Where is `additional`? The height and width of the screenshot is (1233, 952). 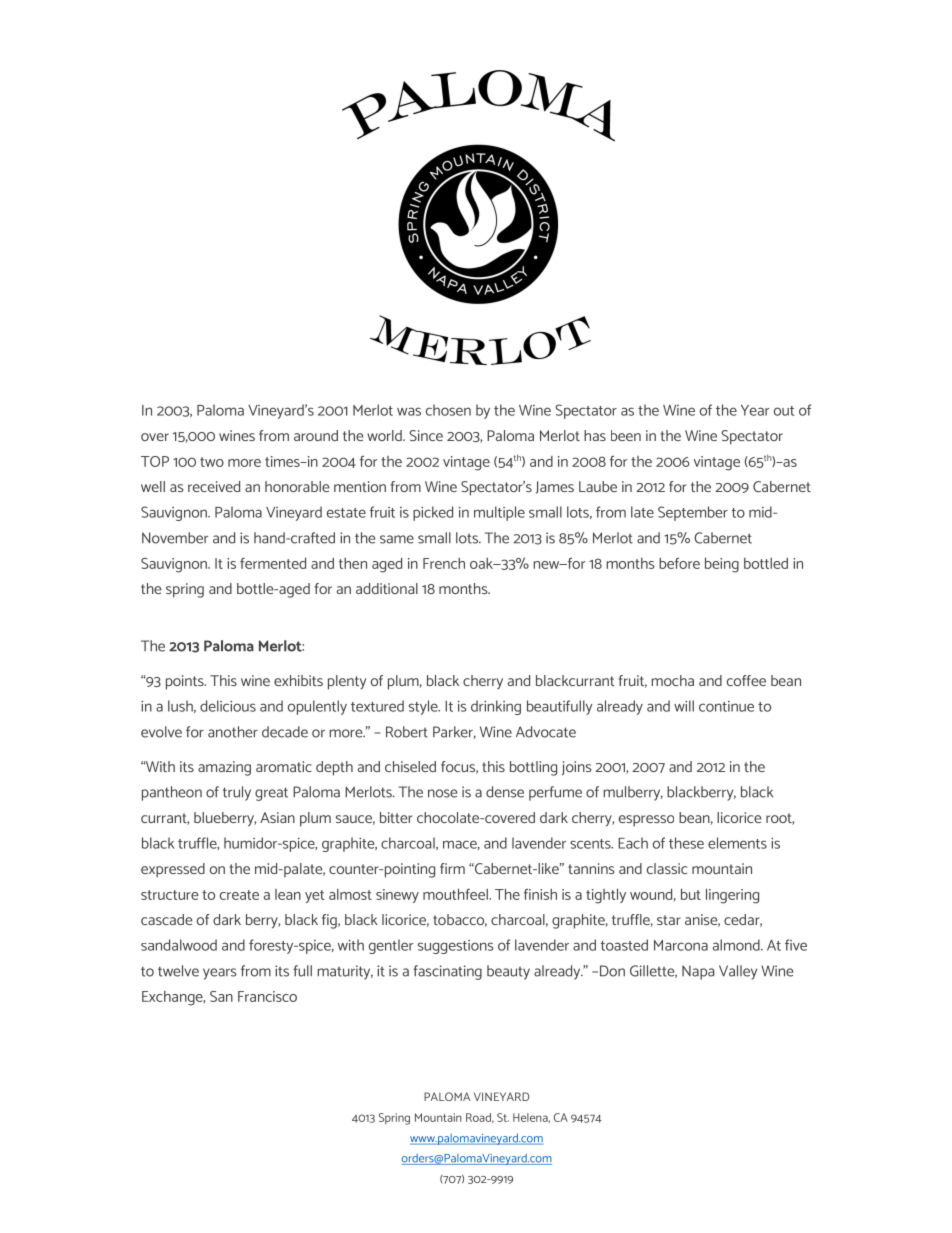 additional is located at coordinates (387, 588).
